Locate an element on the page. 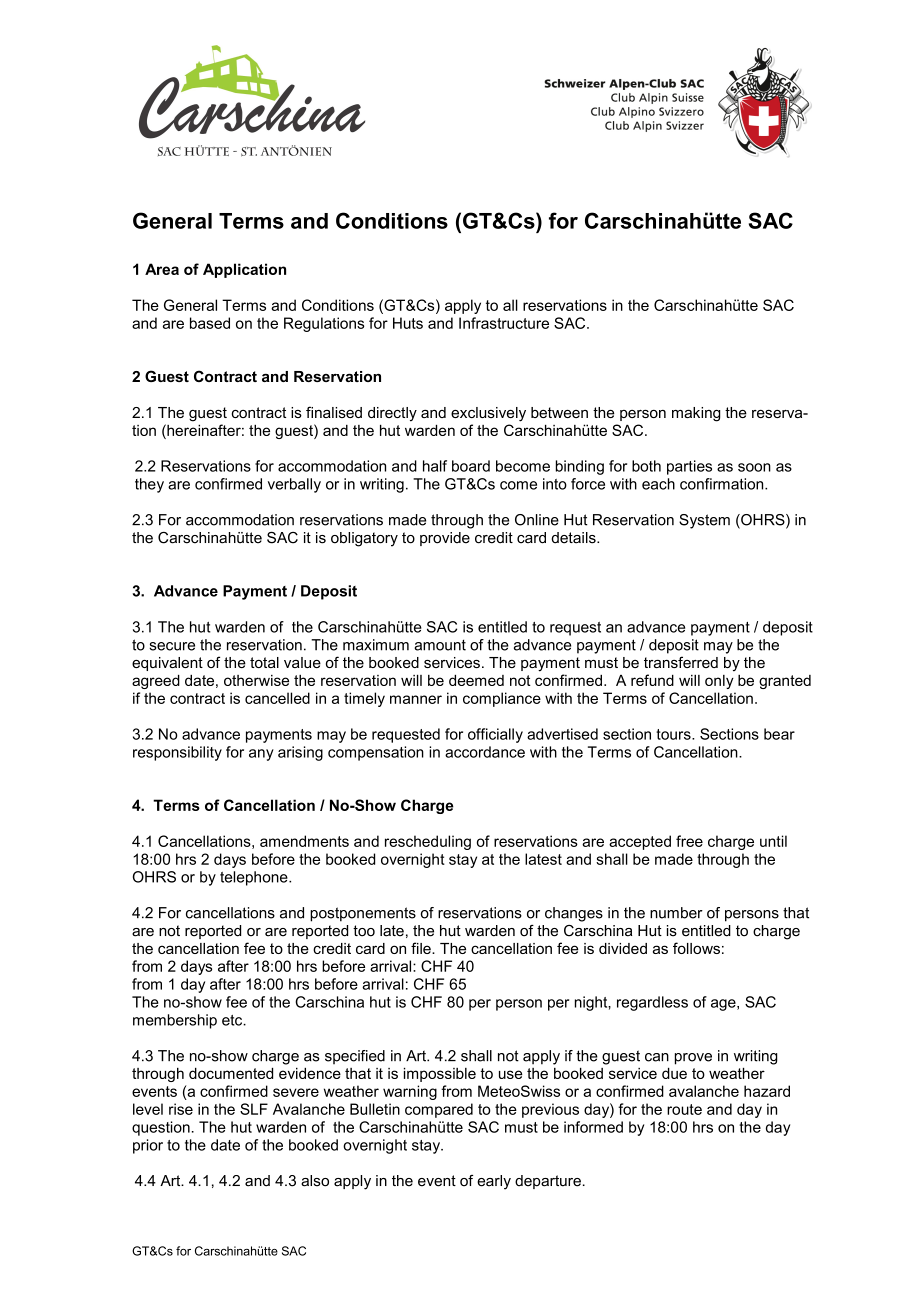  Infrastructure is located at coordinates (504, 323).
